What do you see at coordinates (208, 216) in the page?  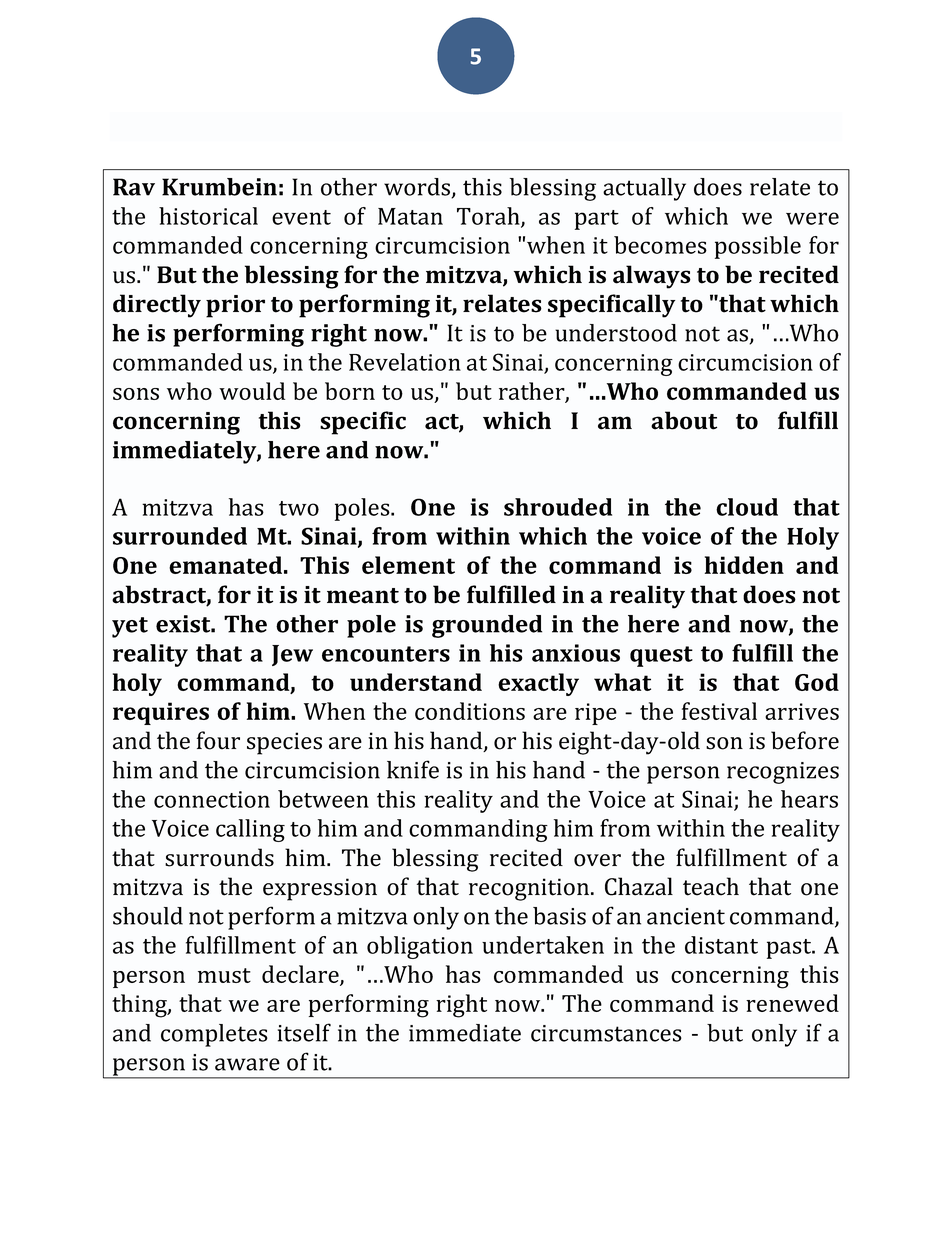 I see `historical` at bounding box center [208, 216].
